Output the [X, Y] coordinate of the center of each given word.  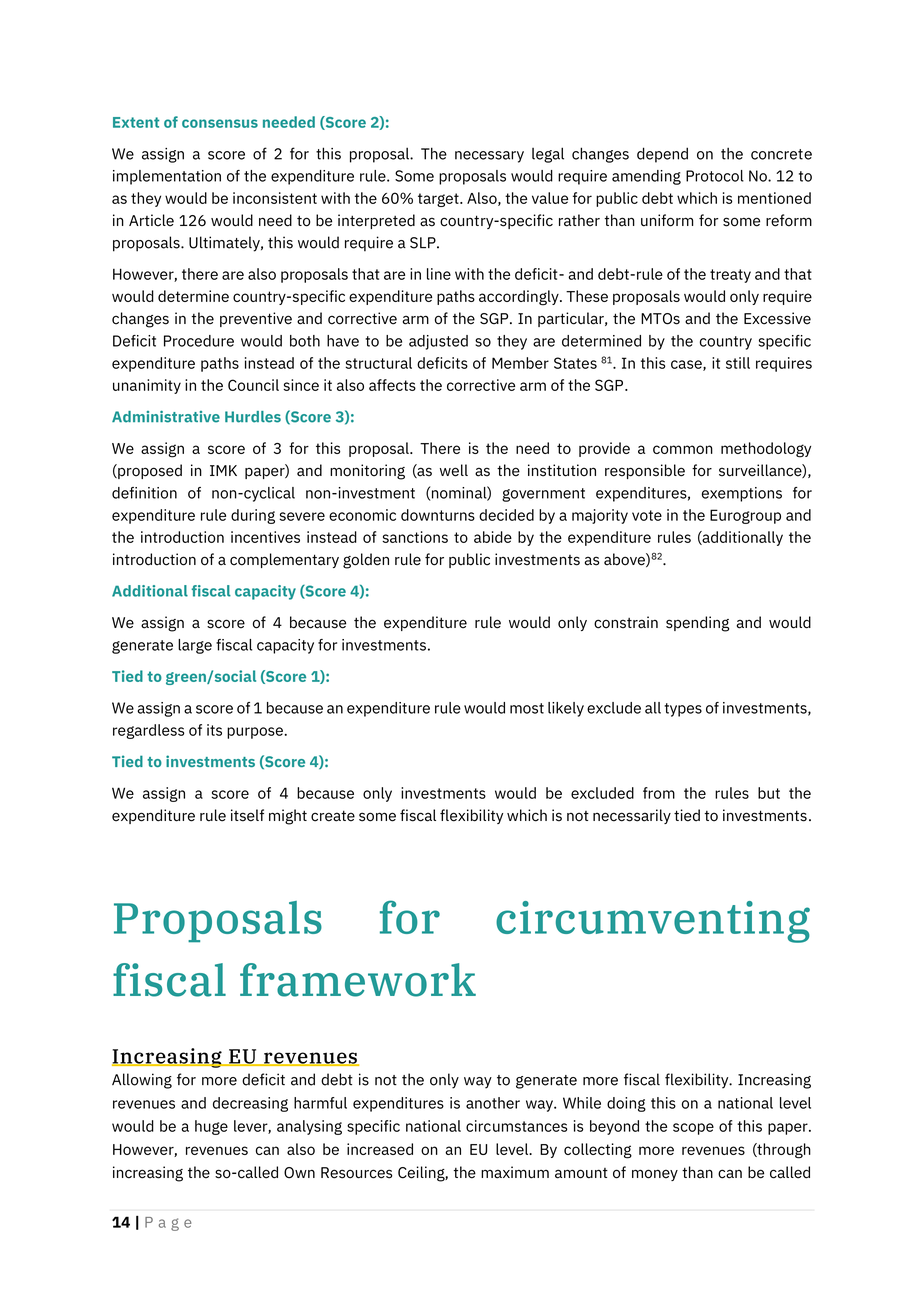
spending [697, 624]
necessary [489, 157]
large [195, 646]
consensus [220, 123]
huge [211, 1127]
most [527, 708]
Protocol [715, 176]
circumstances [516, 1126]
